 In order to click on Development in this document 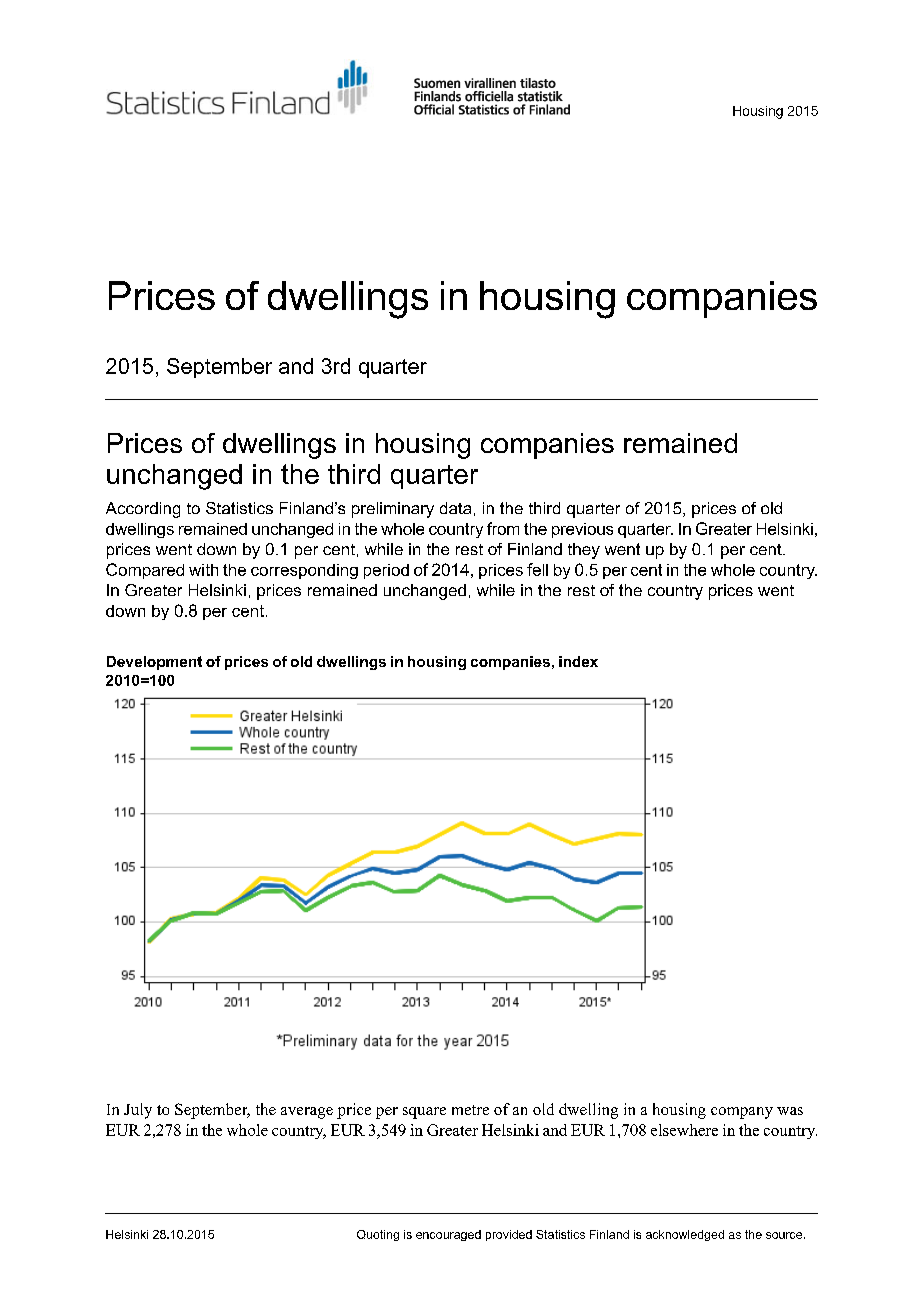, I will do `click(154, 663)`.
